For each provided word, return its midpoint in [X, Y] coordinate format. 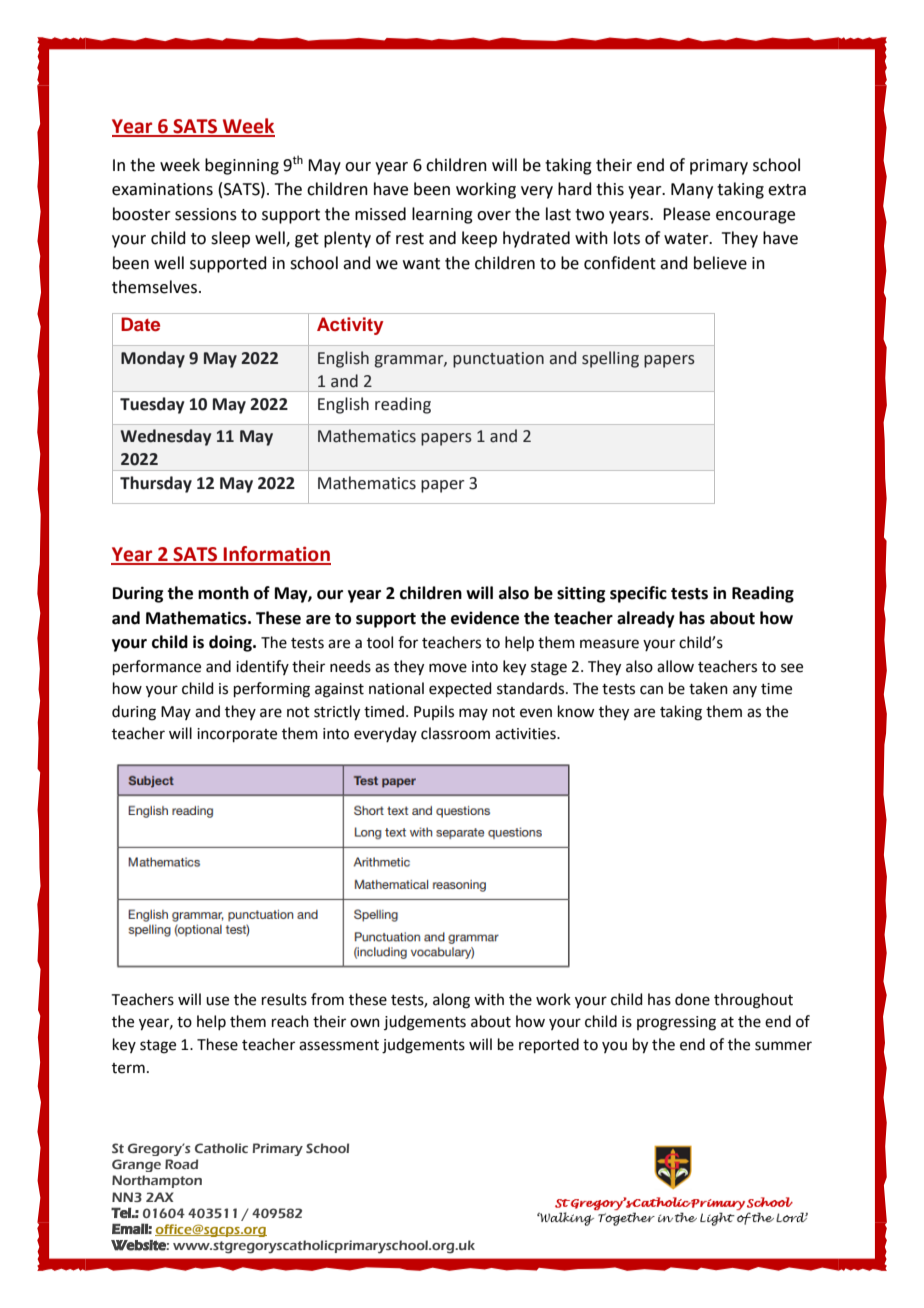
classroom [455, 733]
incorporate [237, 735]
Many [692, 191]
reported [549, 1045]
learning [442, 215]
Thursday [156, 484]
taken [708, 688]
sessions [206, 214]
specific [638, 594]
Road [181, 1164]
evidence [485, 618]
